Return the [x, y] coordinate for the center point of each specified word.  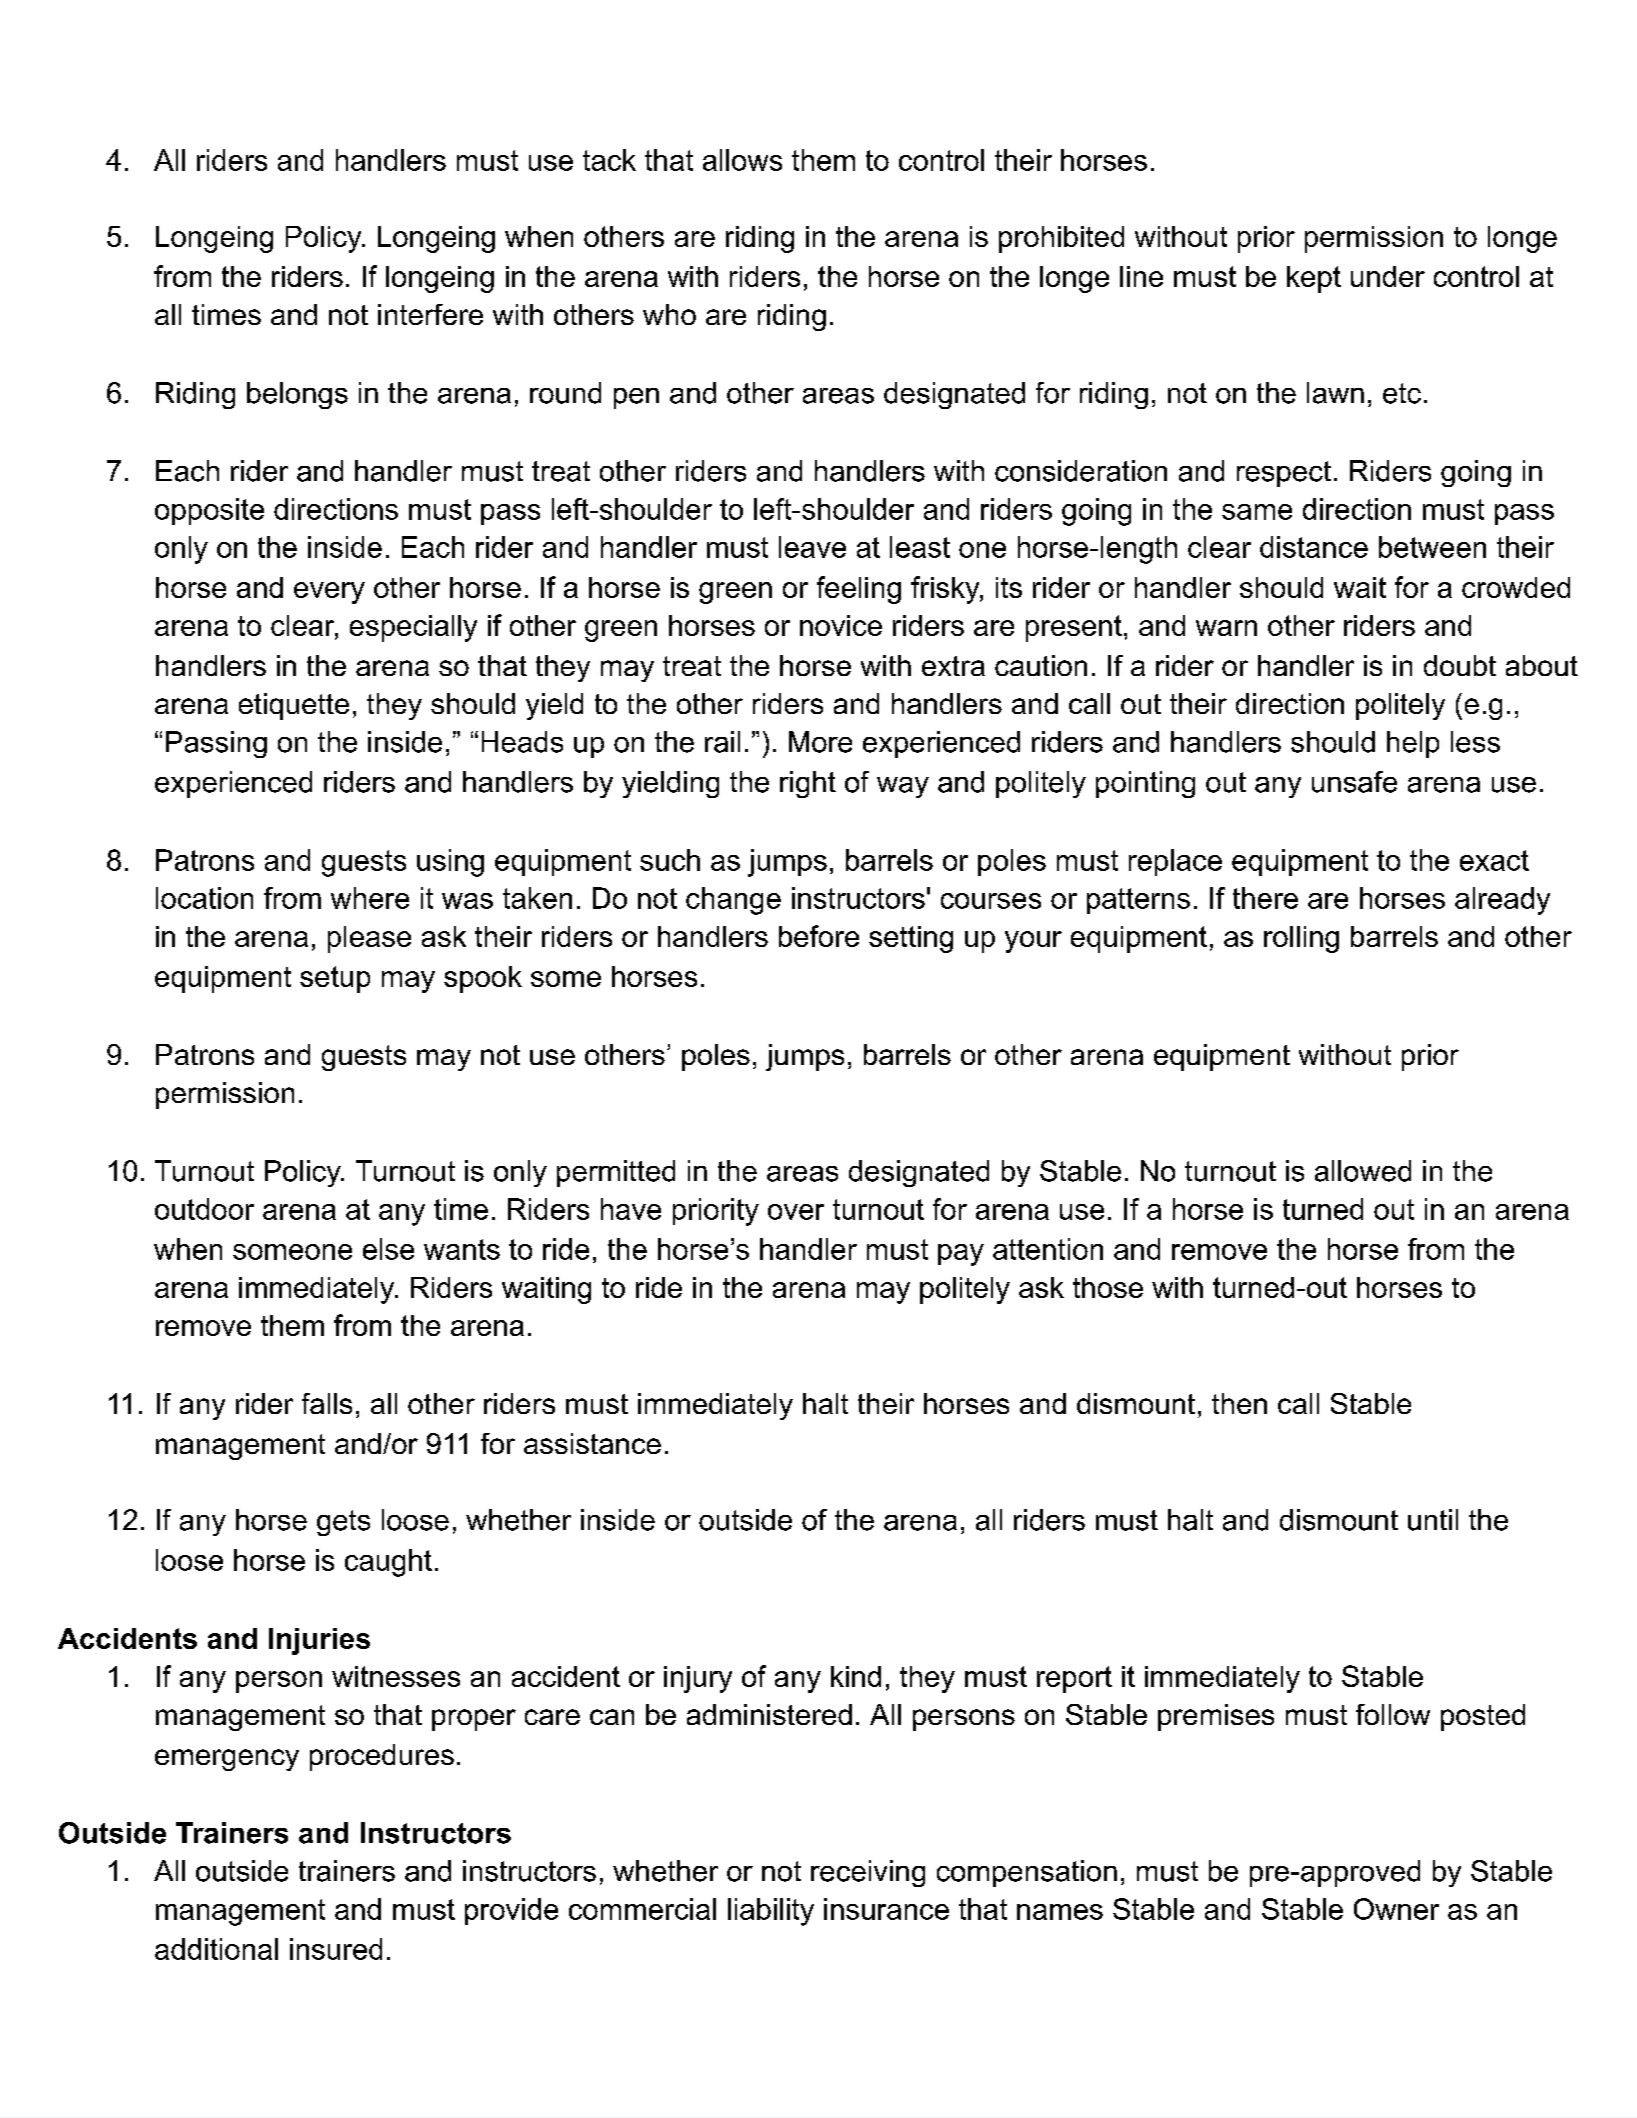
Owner [1396, 1909]
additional [216, 1949]
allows [742, 160]
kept [1314, 279]
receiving [868, 1873]
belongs [297, 395]
